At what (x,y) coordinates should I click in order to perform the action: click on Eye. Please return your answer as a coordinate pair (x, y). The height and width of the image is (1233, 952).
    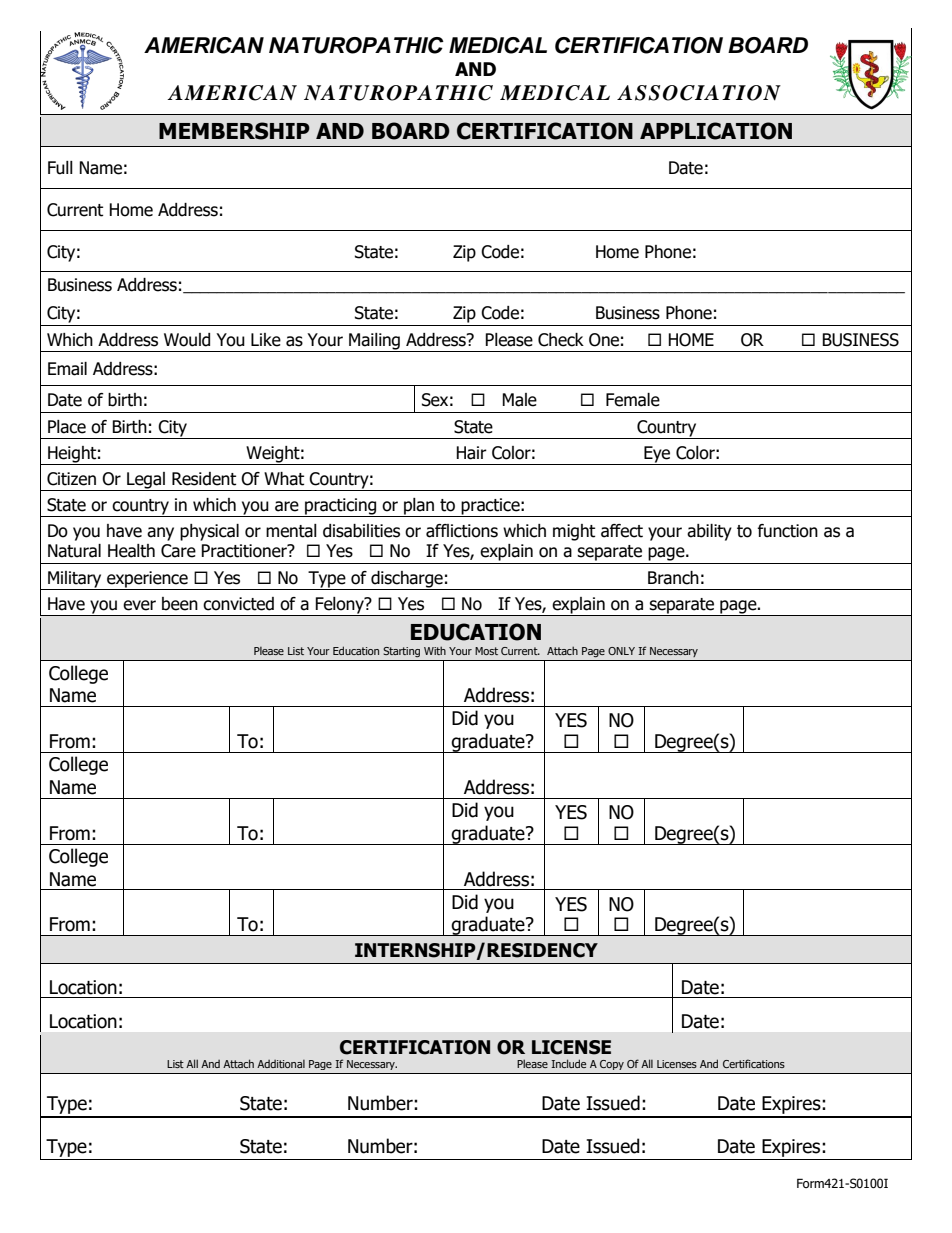
    Looking at the image, I should click on (657, 455).
